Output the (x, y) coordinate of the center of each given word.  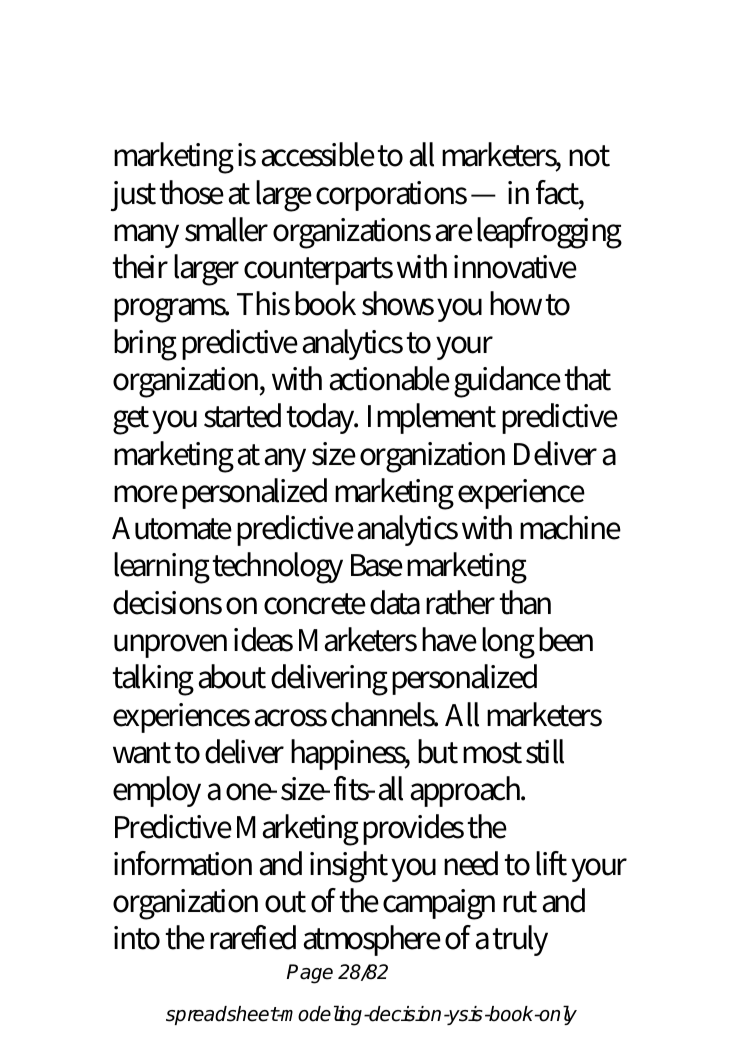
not (589, 156)
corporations (391, 196)
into (137, 938)
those (192, 192)
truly (520, 940)
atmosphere (372, 940)
